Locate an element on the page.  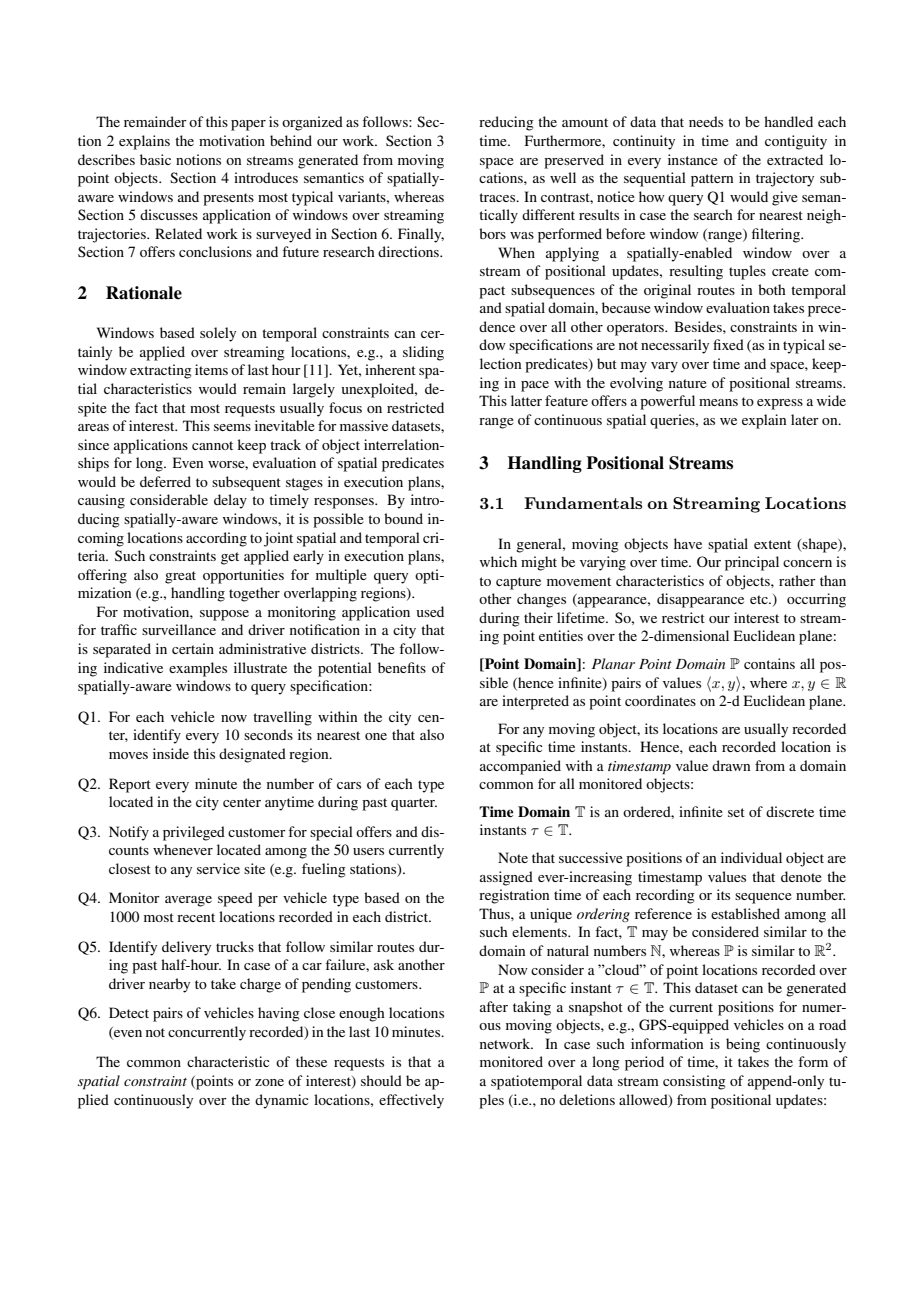
extracted is located at coordinates (795, 159).
